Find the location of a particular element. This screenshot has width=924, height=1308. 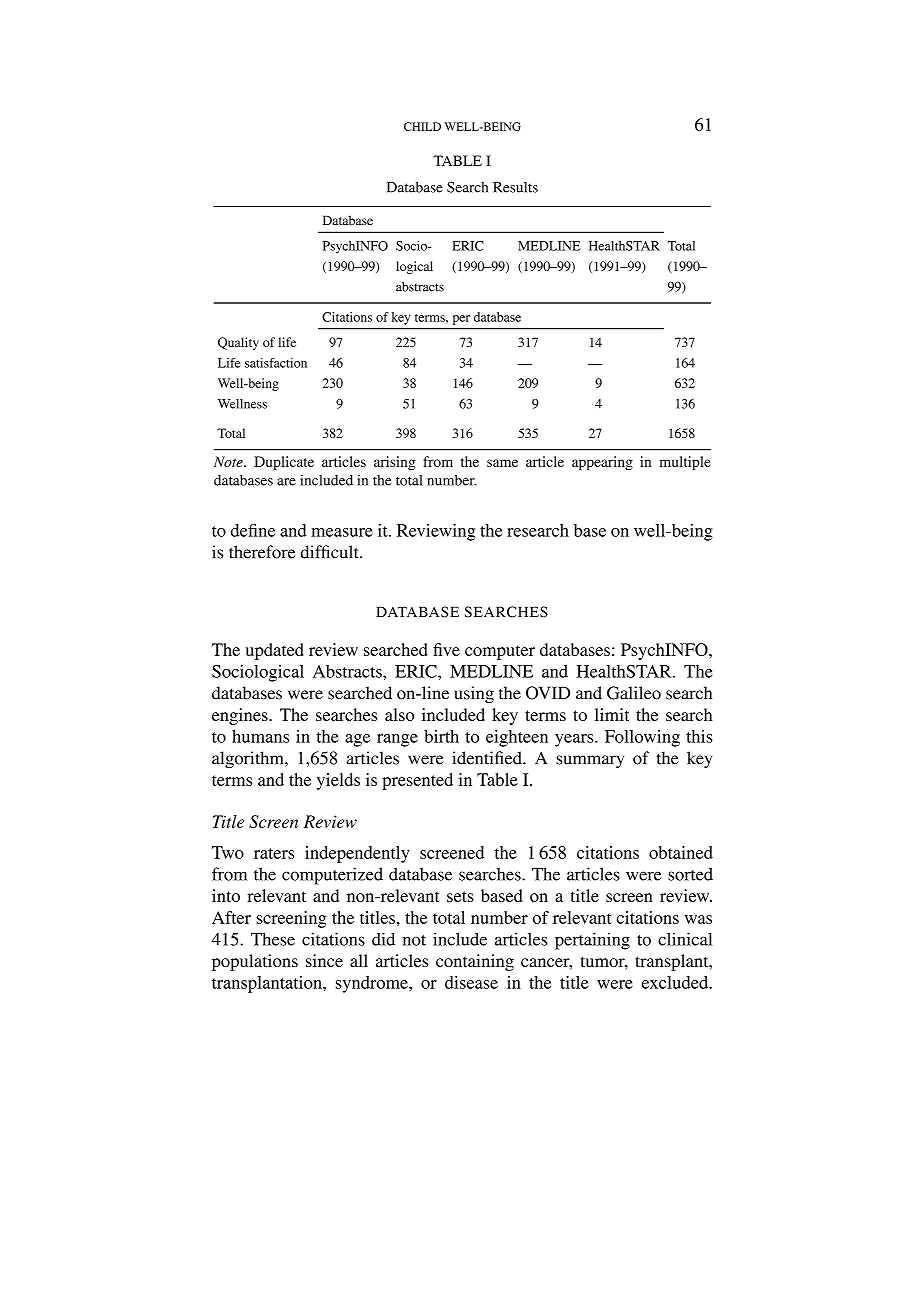

containing is located at coordinates (475, 962).
